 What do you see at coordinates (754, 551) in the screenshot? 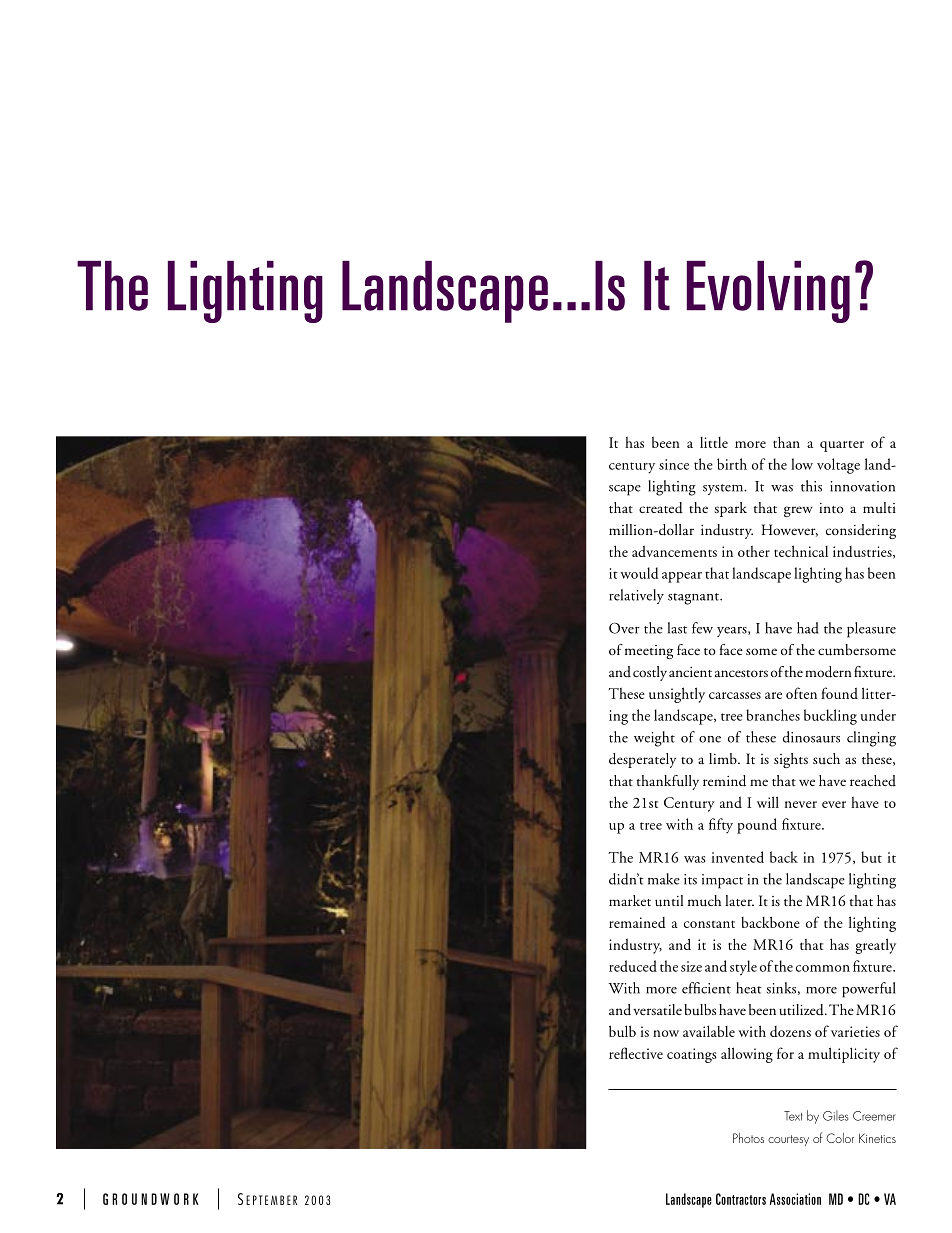
I see `other` at bounding box center [754, 551].
